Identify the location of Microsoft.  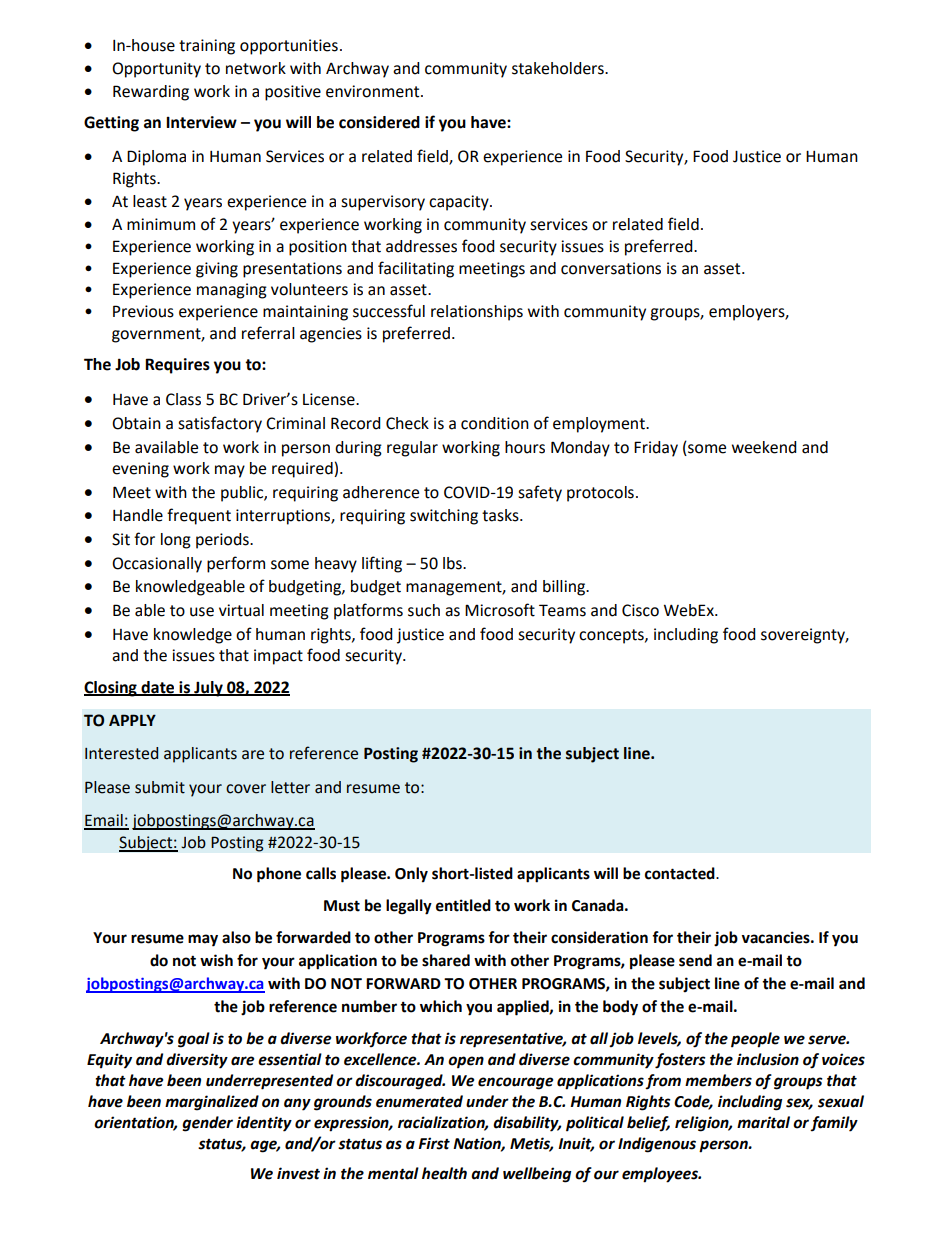
(500, 610).
